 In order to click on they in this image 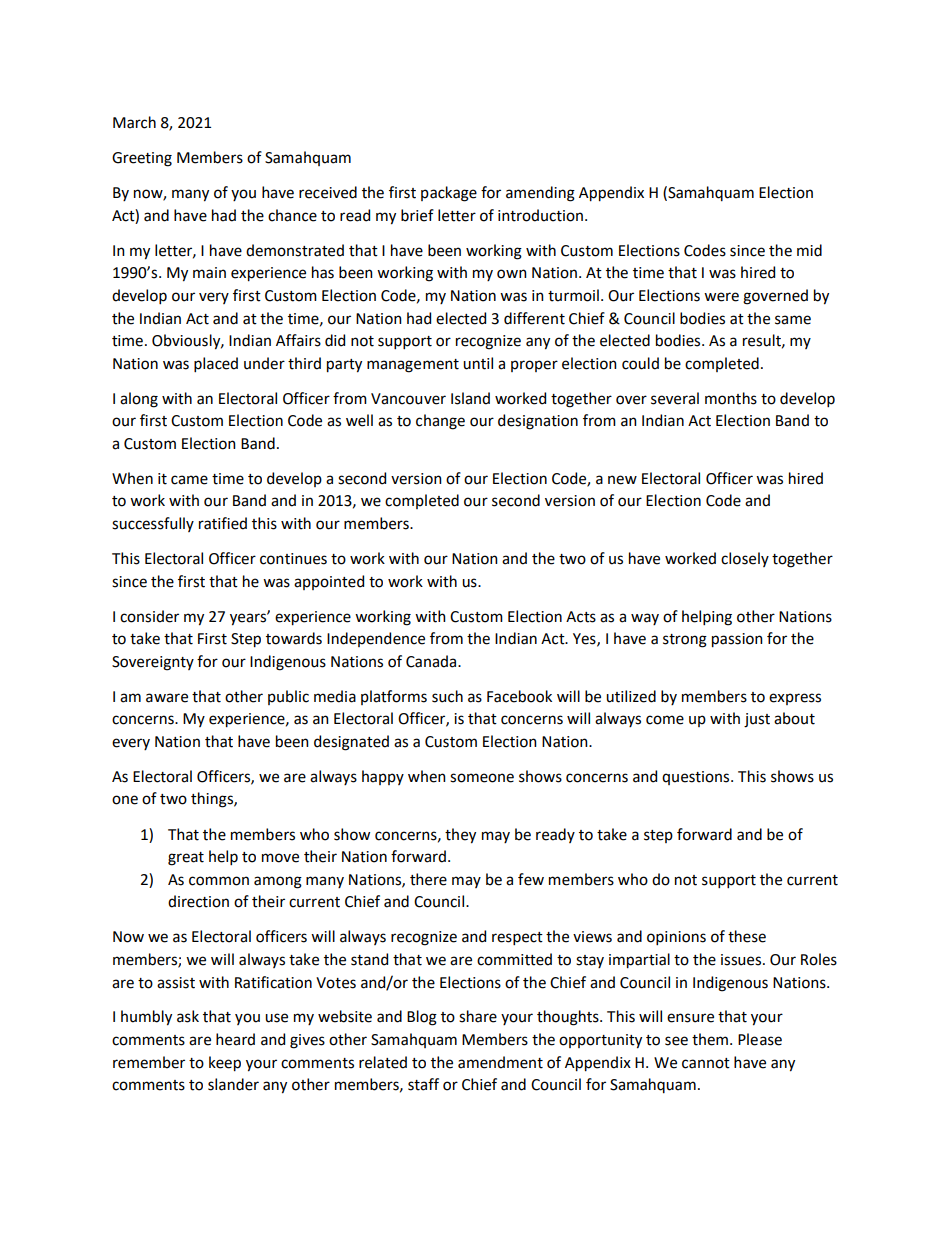, I will do `click(460, 836)`.
